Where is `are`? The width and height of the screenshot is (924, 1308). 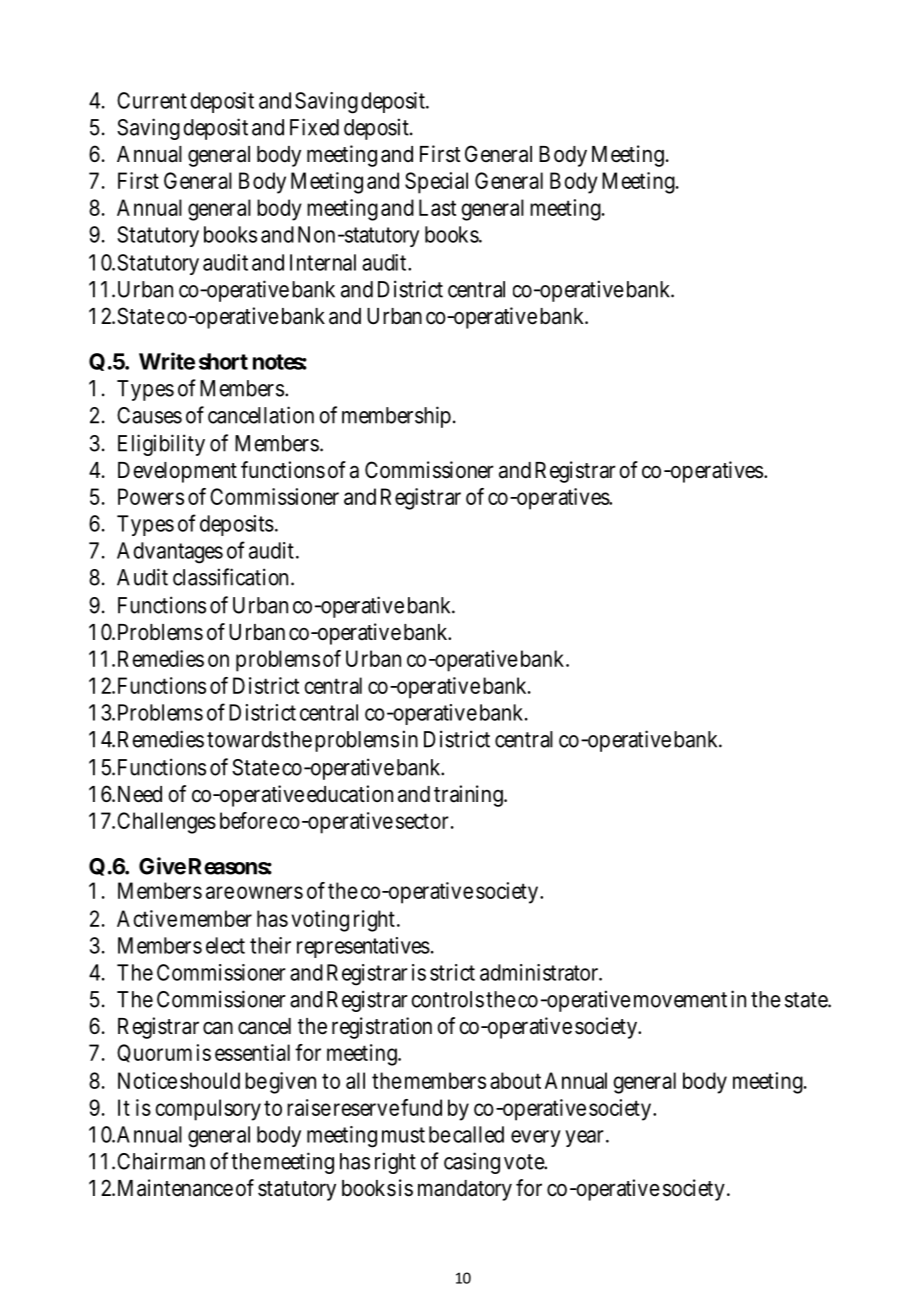 are is located at coordinates (220, 892).
